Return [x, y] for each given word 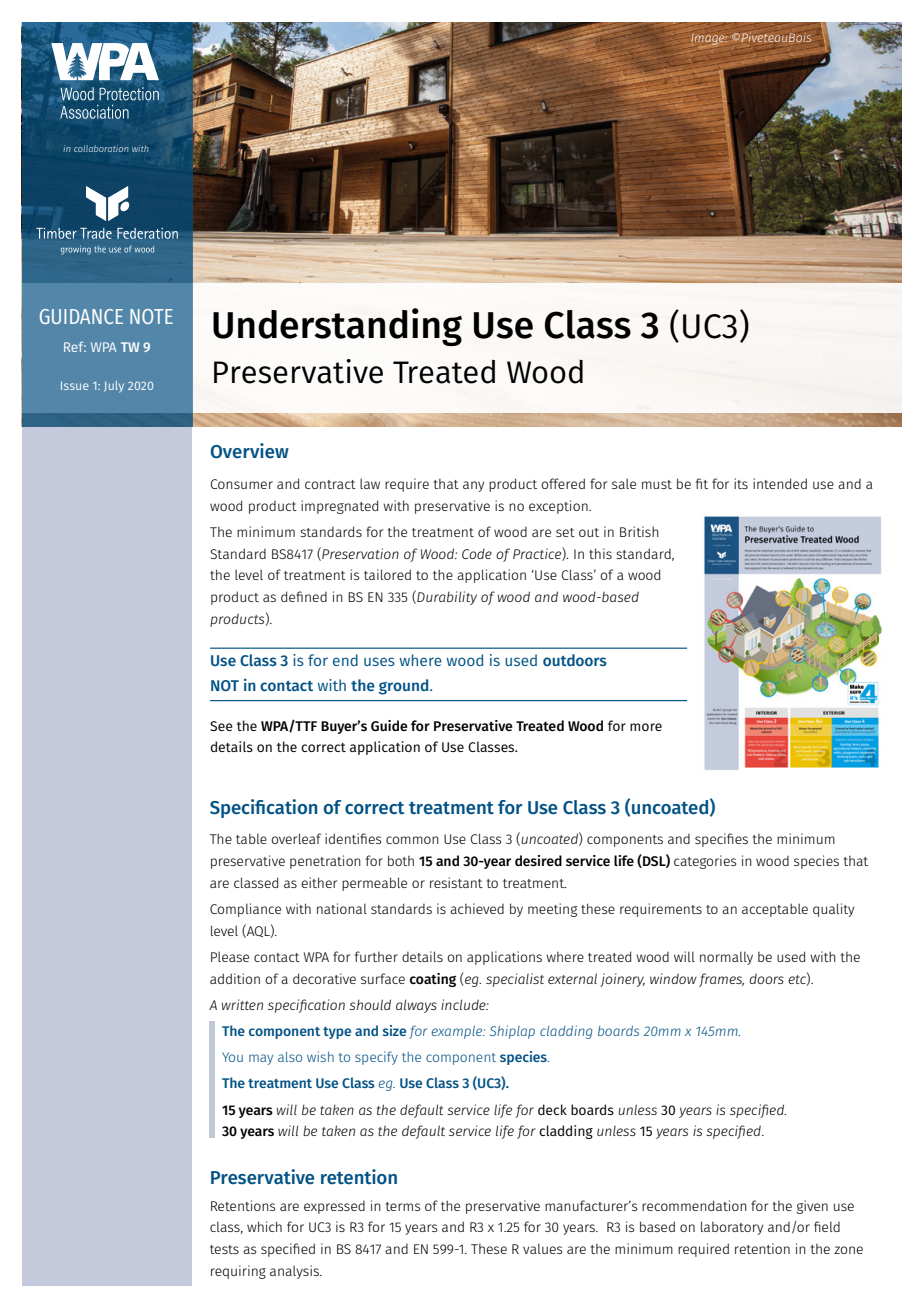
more [646, 727]
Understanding [337, 327]
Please [230, 956]
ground [405, 687]
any [473, 486]
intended [780, 483]
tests [224, 1249]
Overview [249, 451]
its [741, 483]
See [221, 726]
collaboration [101, 148]
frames [721, 980]
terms [403, 1206]
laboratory [732, 1228]
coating [433, 980]
